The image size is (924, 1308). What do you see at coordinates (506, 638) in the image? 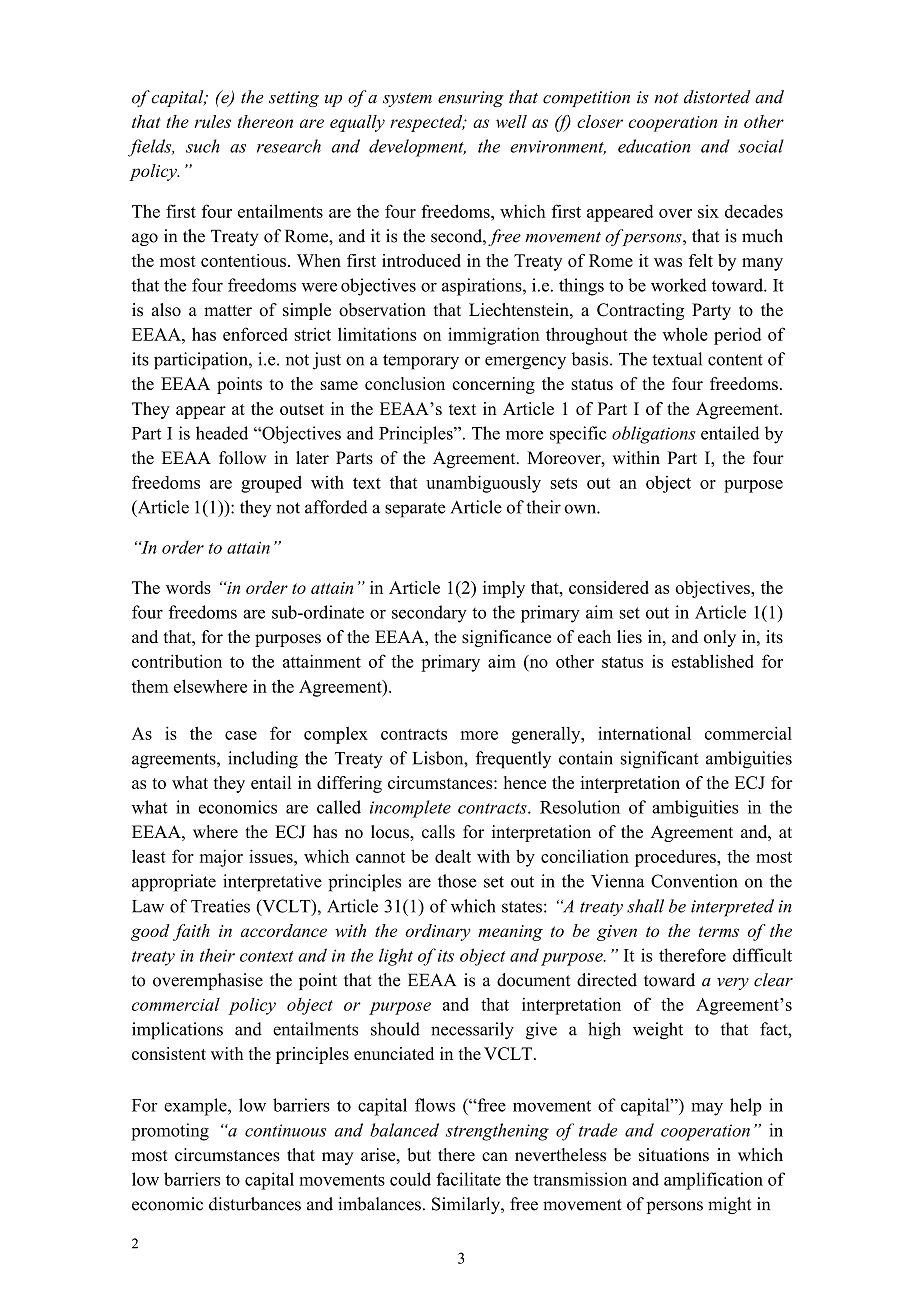
I see `significance` at bounding box center [506, 638].
